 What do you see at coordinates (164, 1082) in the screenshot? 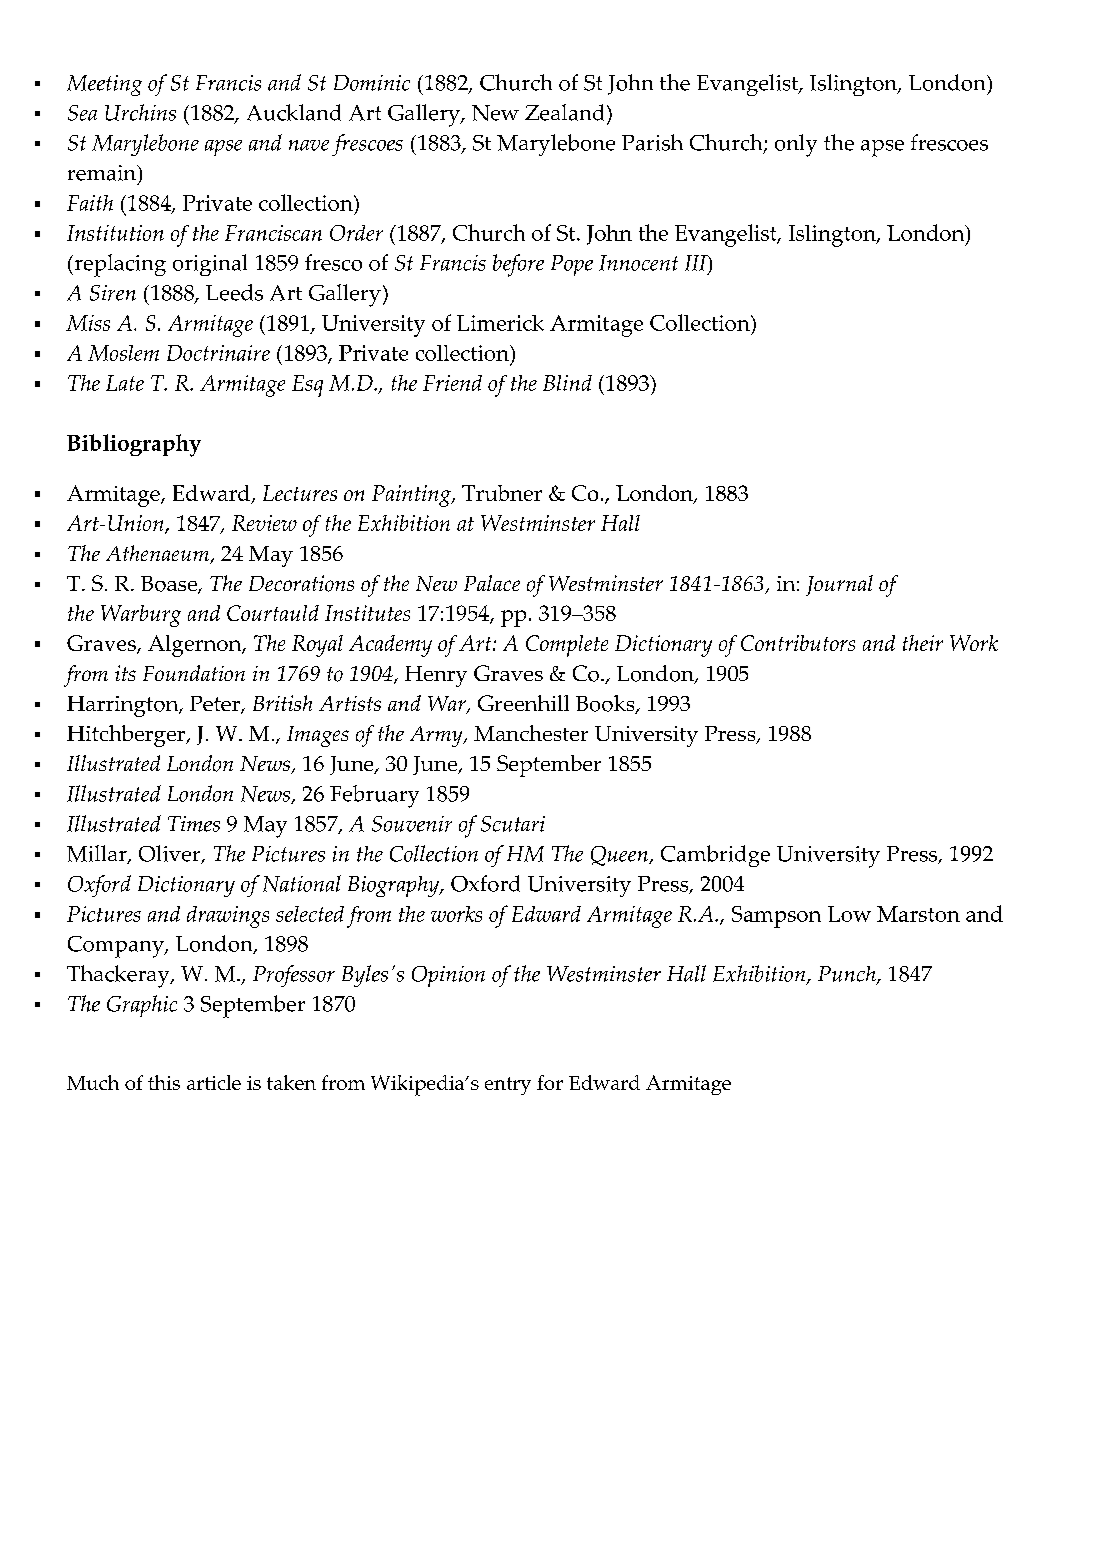
I see `this` at bounding box center [164, 1082].
